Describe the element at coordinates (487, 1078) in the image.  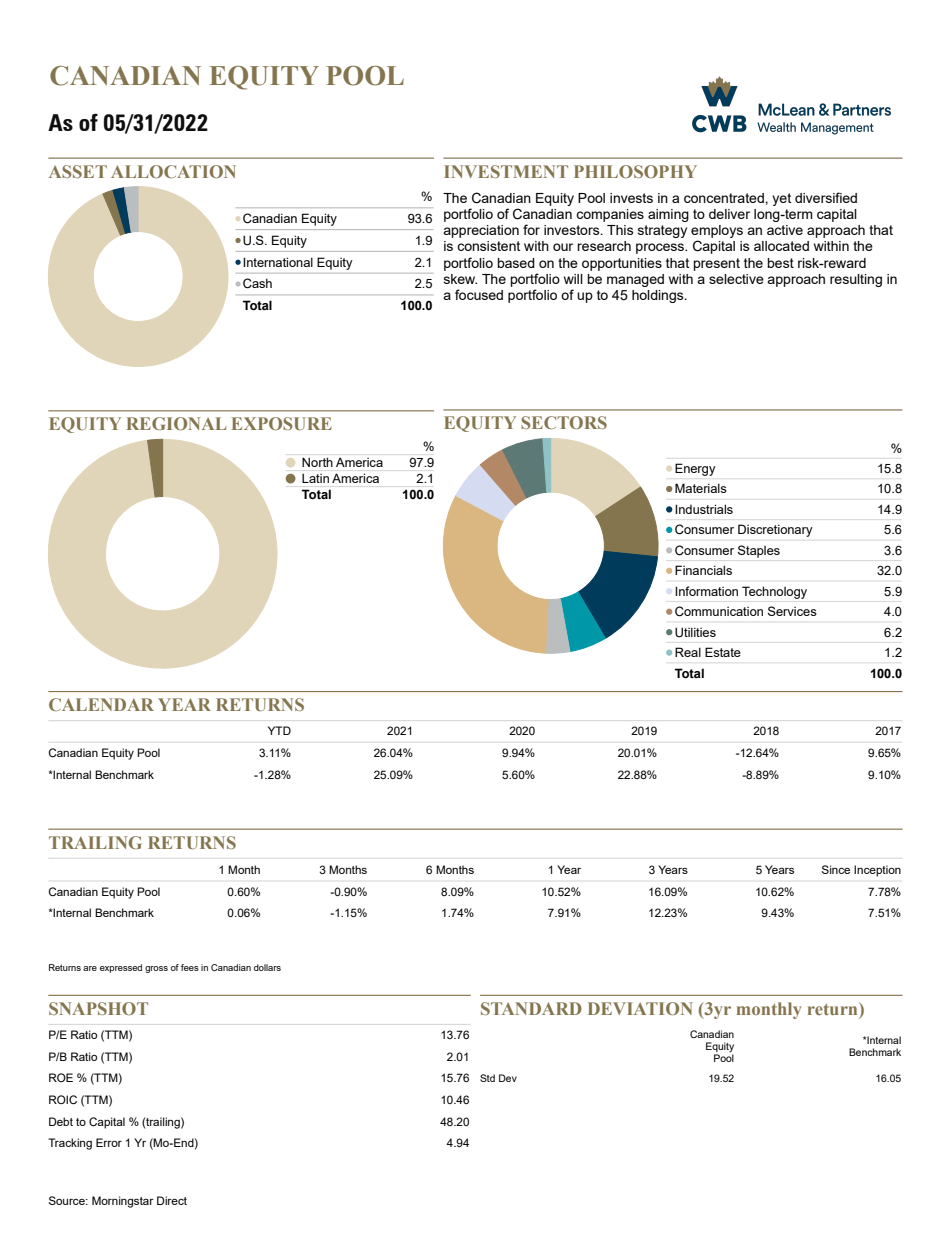
I see `Std` at that location.
